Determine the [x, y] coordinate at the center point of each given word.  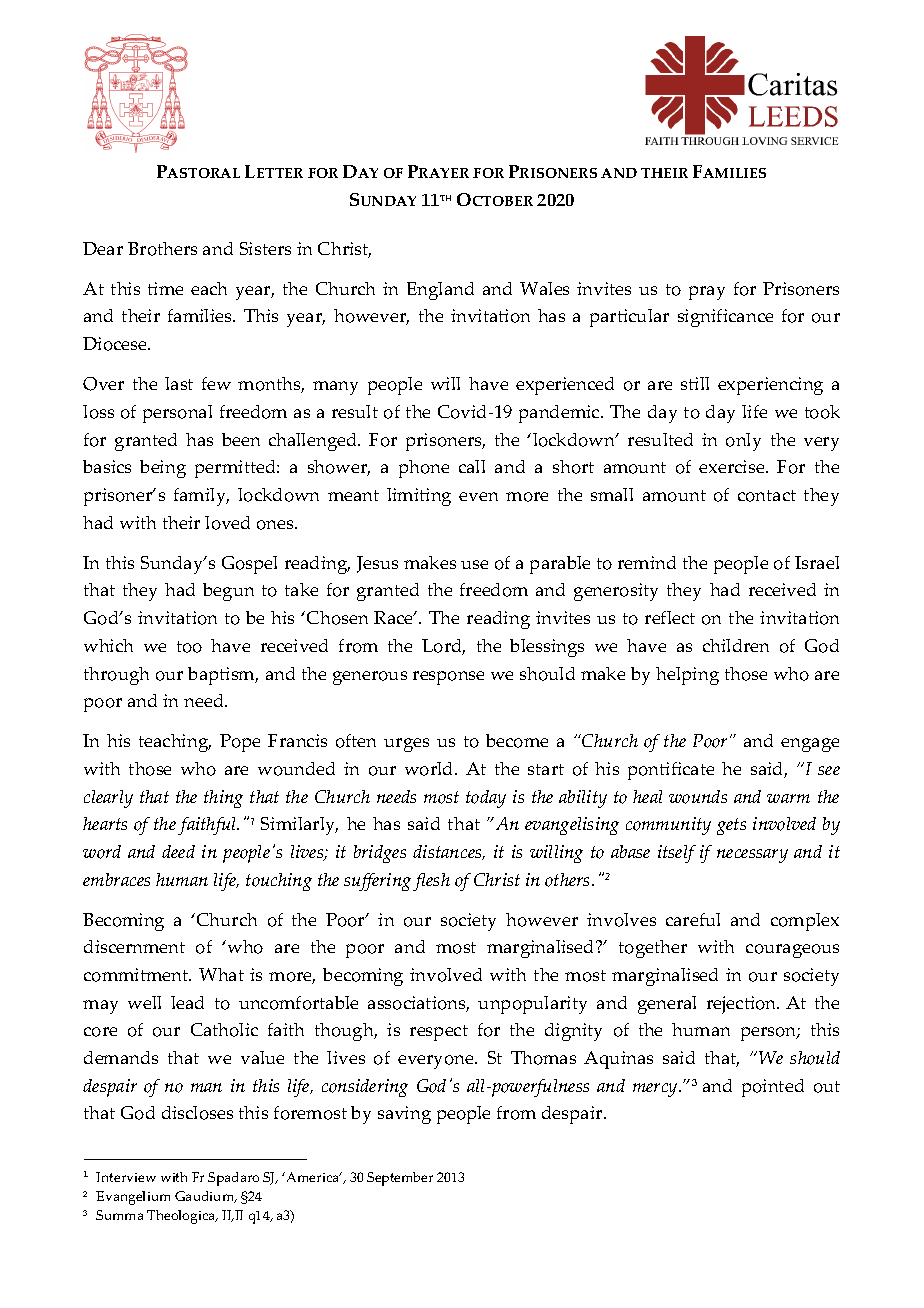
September [400, 1179]
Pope [240, 743]
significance [725, 318]
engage [810, 745]
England [440, 291]
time [165, 288]
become [517, 741]
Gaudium [206, 1197]
